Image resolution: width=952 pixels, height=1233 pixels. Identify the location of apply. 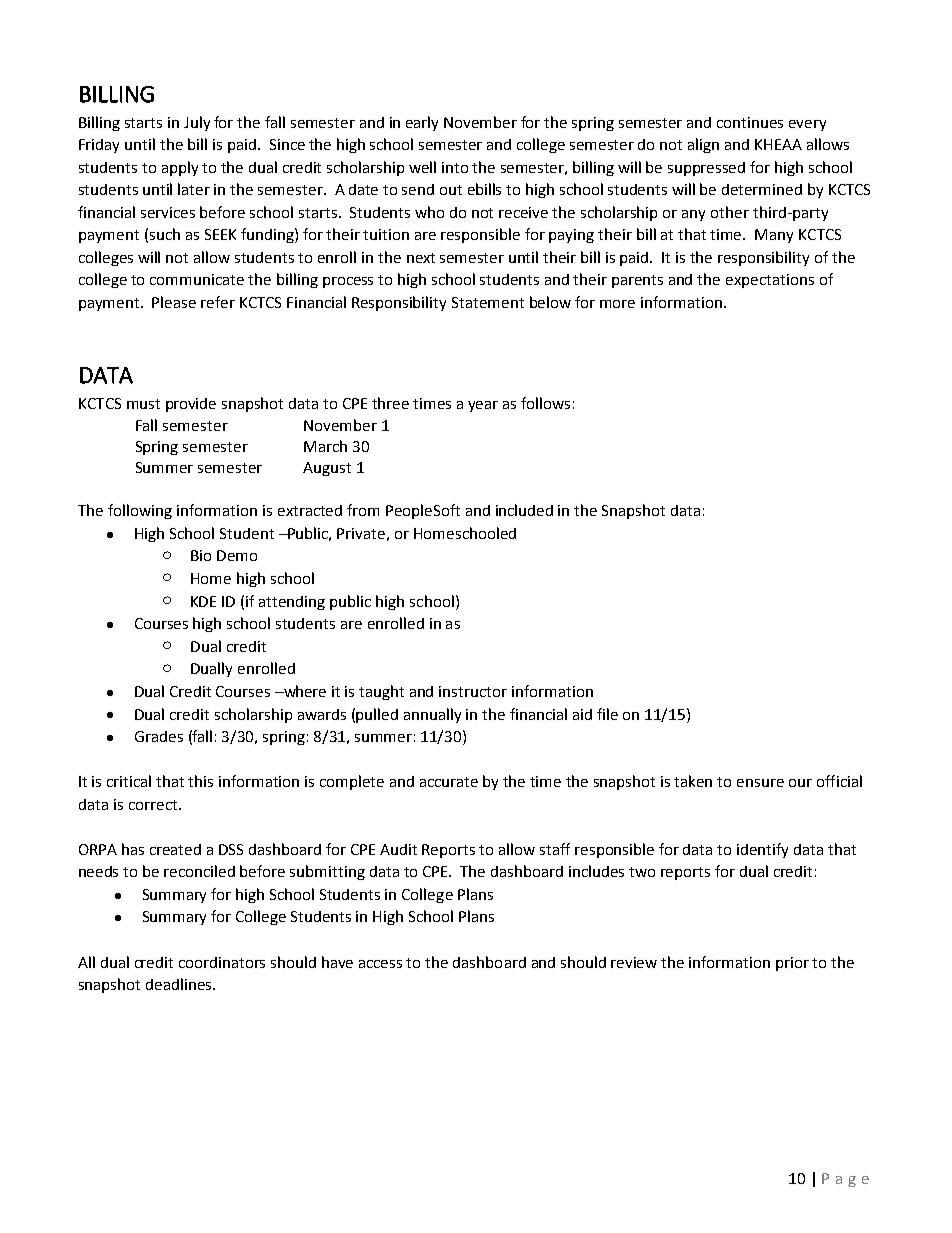
(180, 168).
